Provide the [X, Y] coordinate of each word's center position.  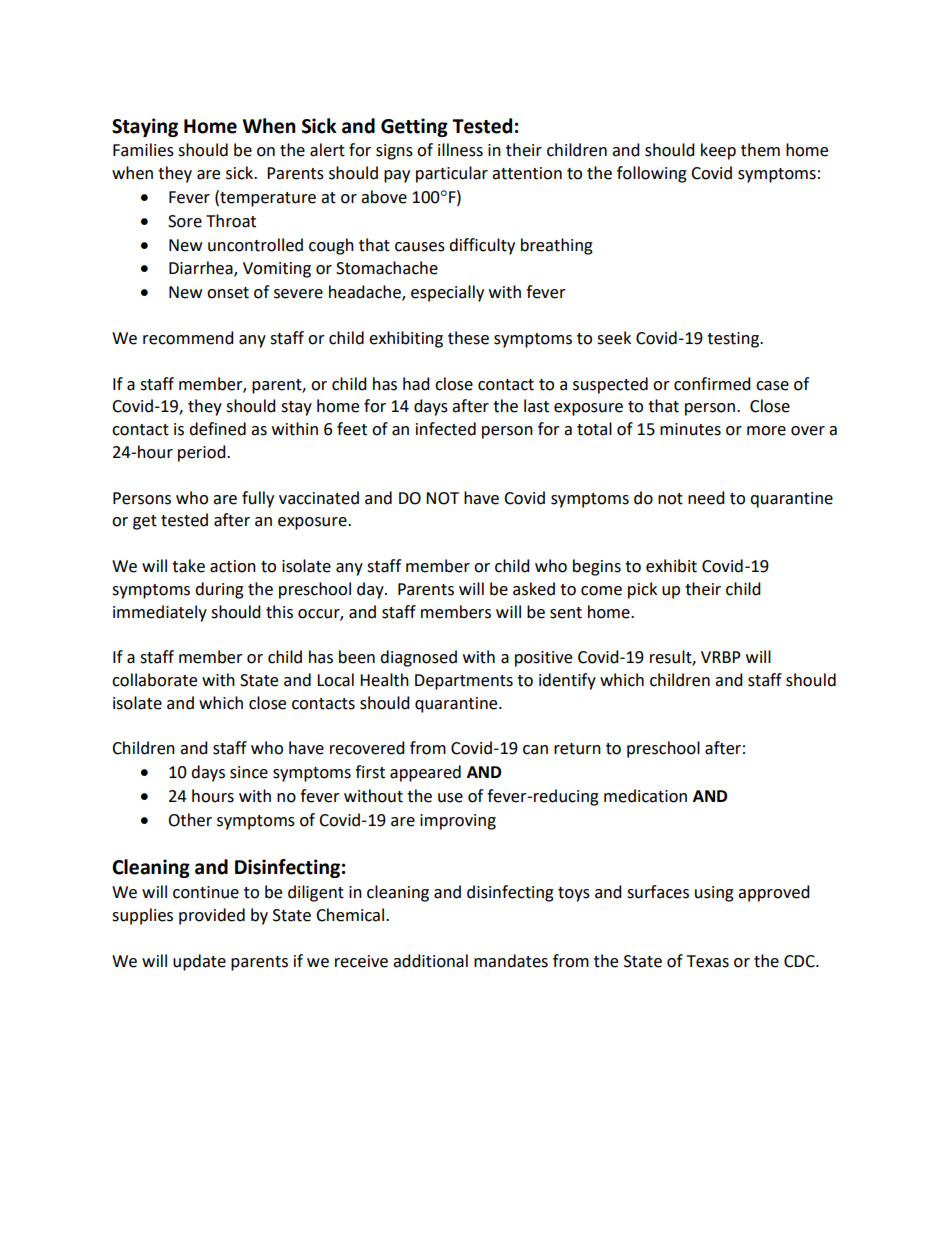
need [706, 498]
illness [460, 150]
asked [534, 589]
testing [734, 340]
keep [718, 151]
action [233, 566]
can [535, 750]
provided [212, 916]
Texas [708, 961]
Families [143, 150]
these [468, 338]
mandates [511, 961]
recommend [188, 338]
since [249, 772]
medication [645, 796]
